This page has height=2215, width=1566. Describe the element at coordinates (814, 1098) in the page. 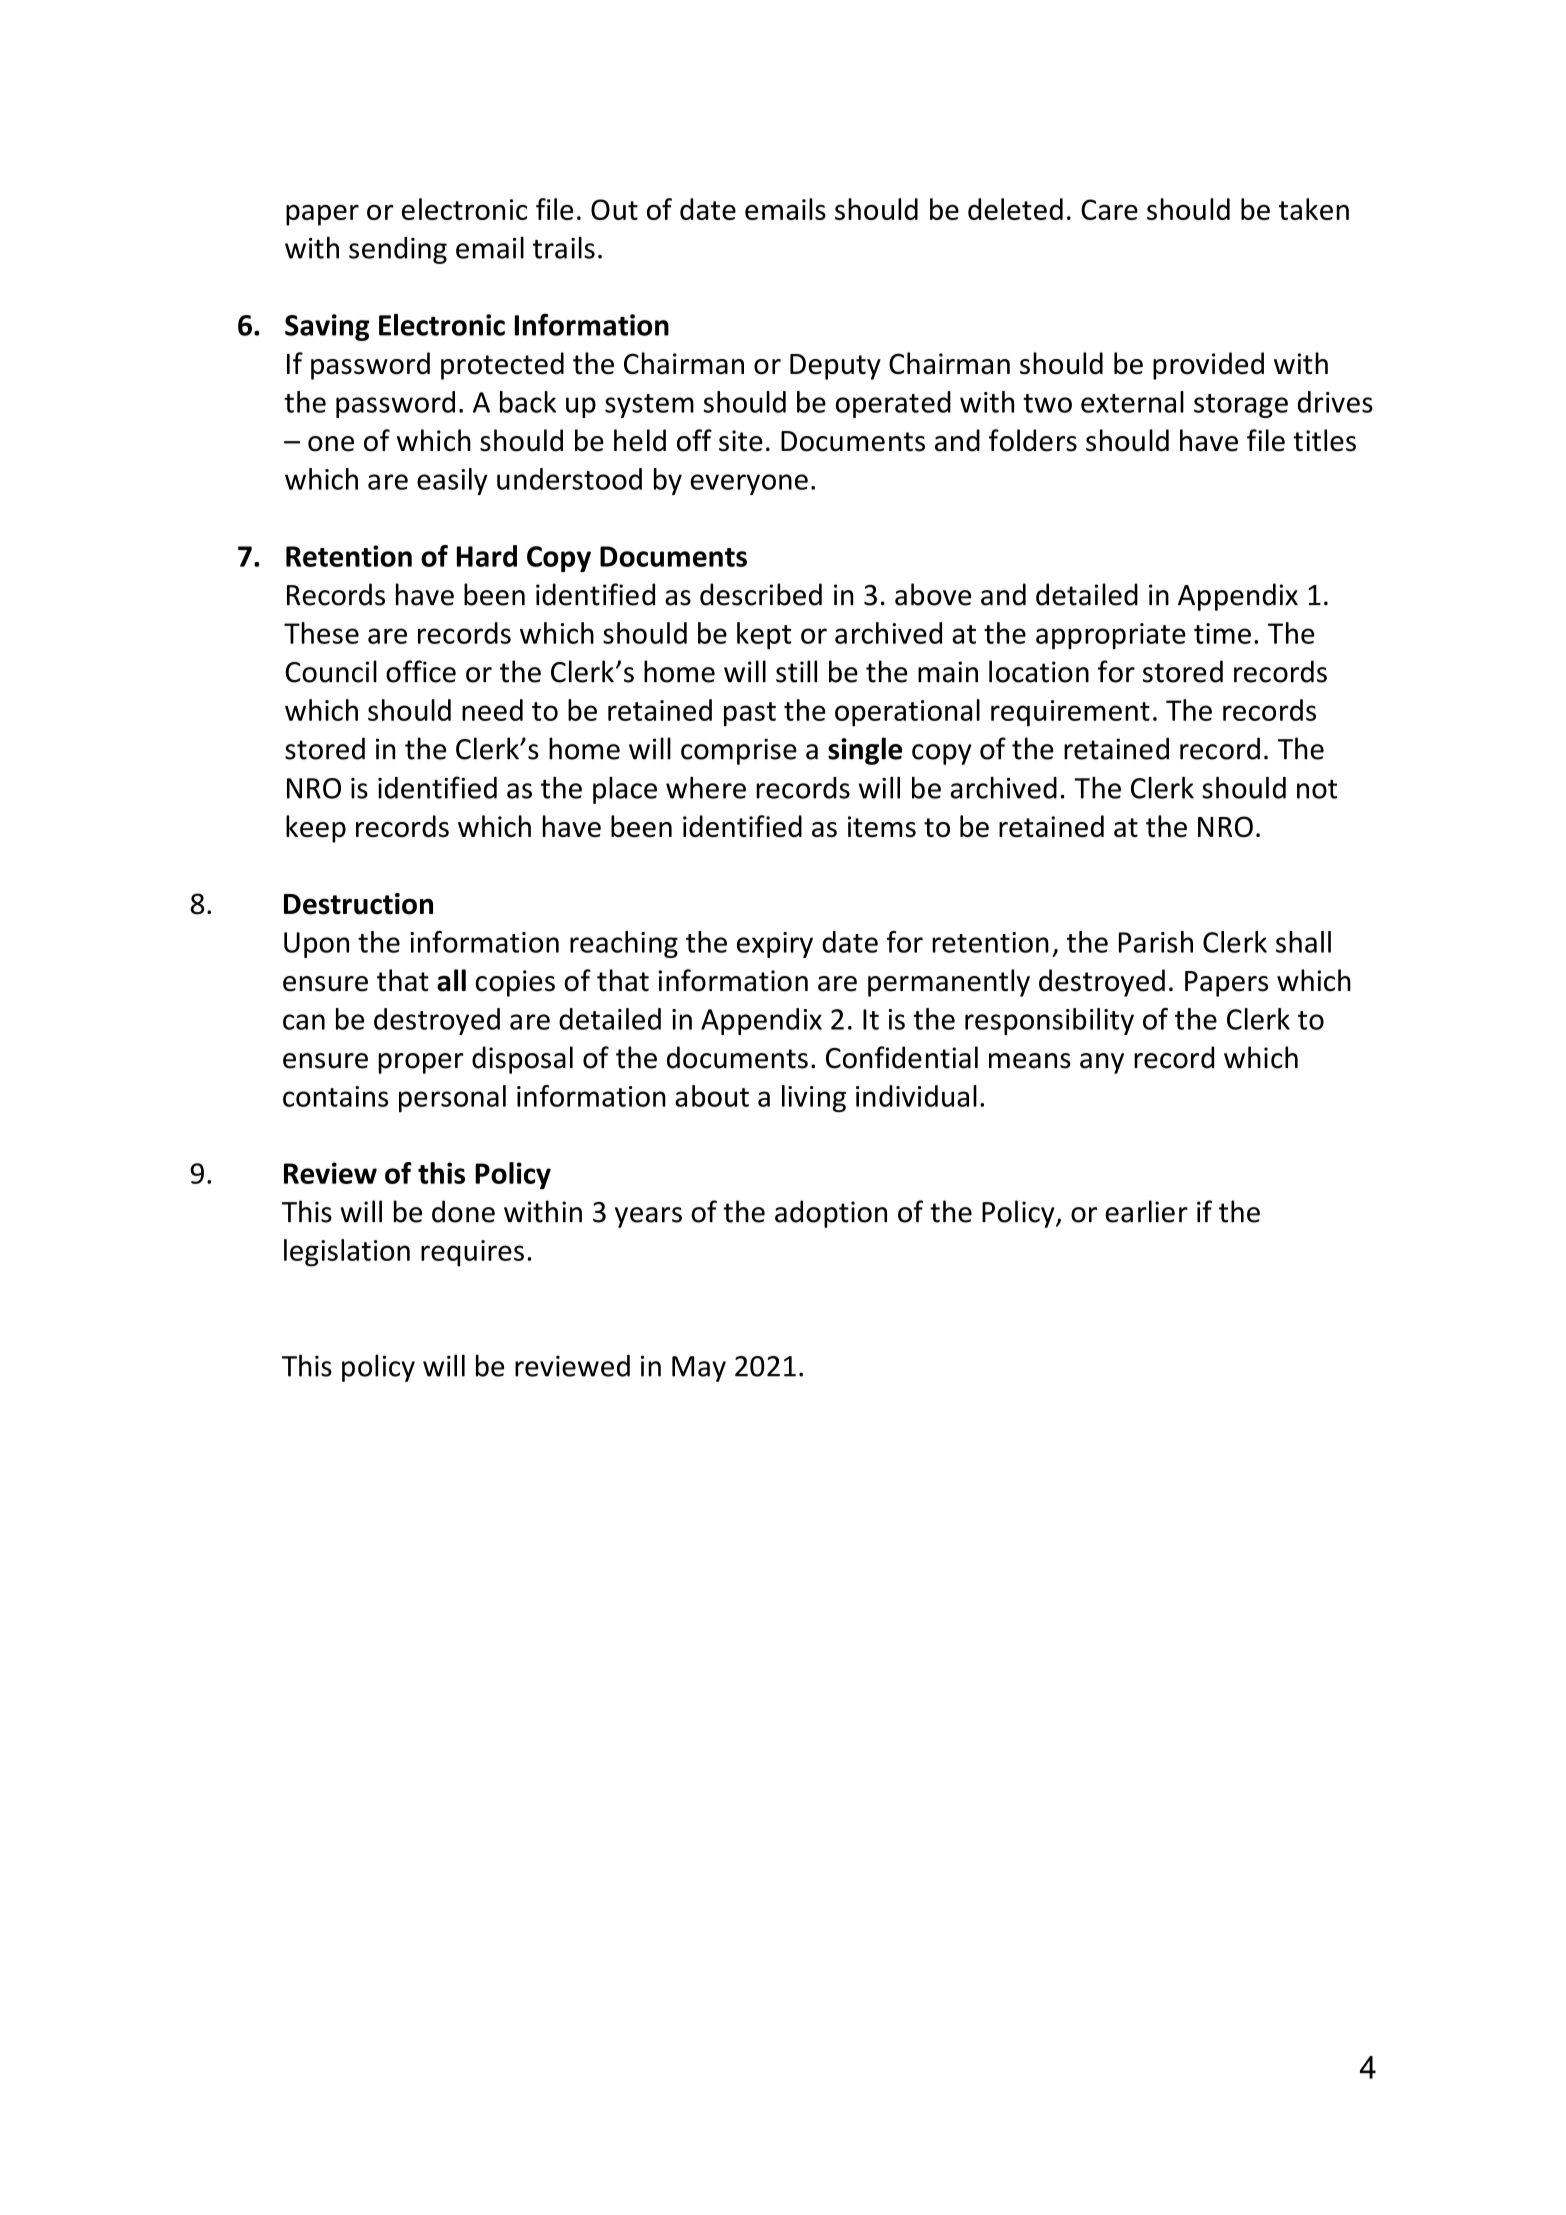

I see `living` at that location.
